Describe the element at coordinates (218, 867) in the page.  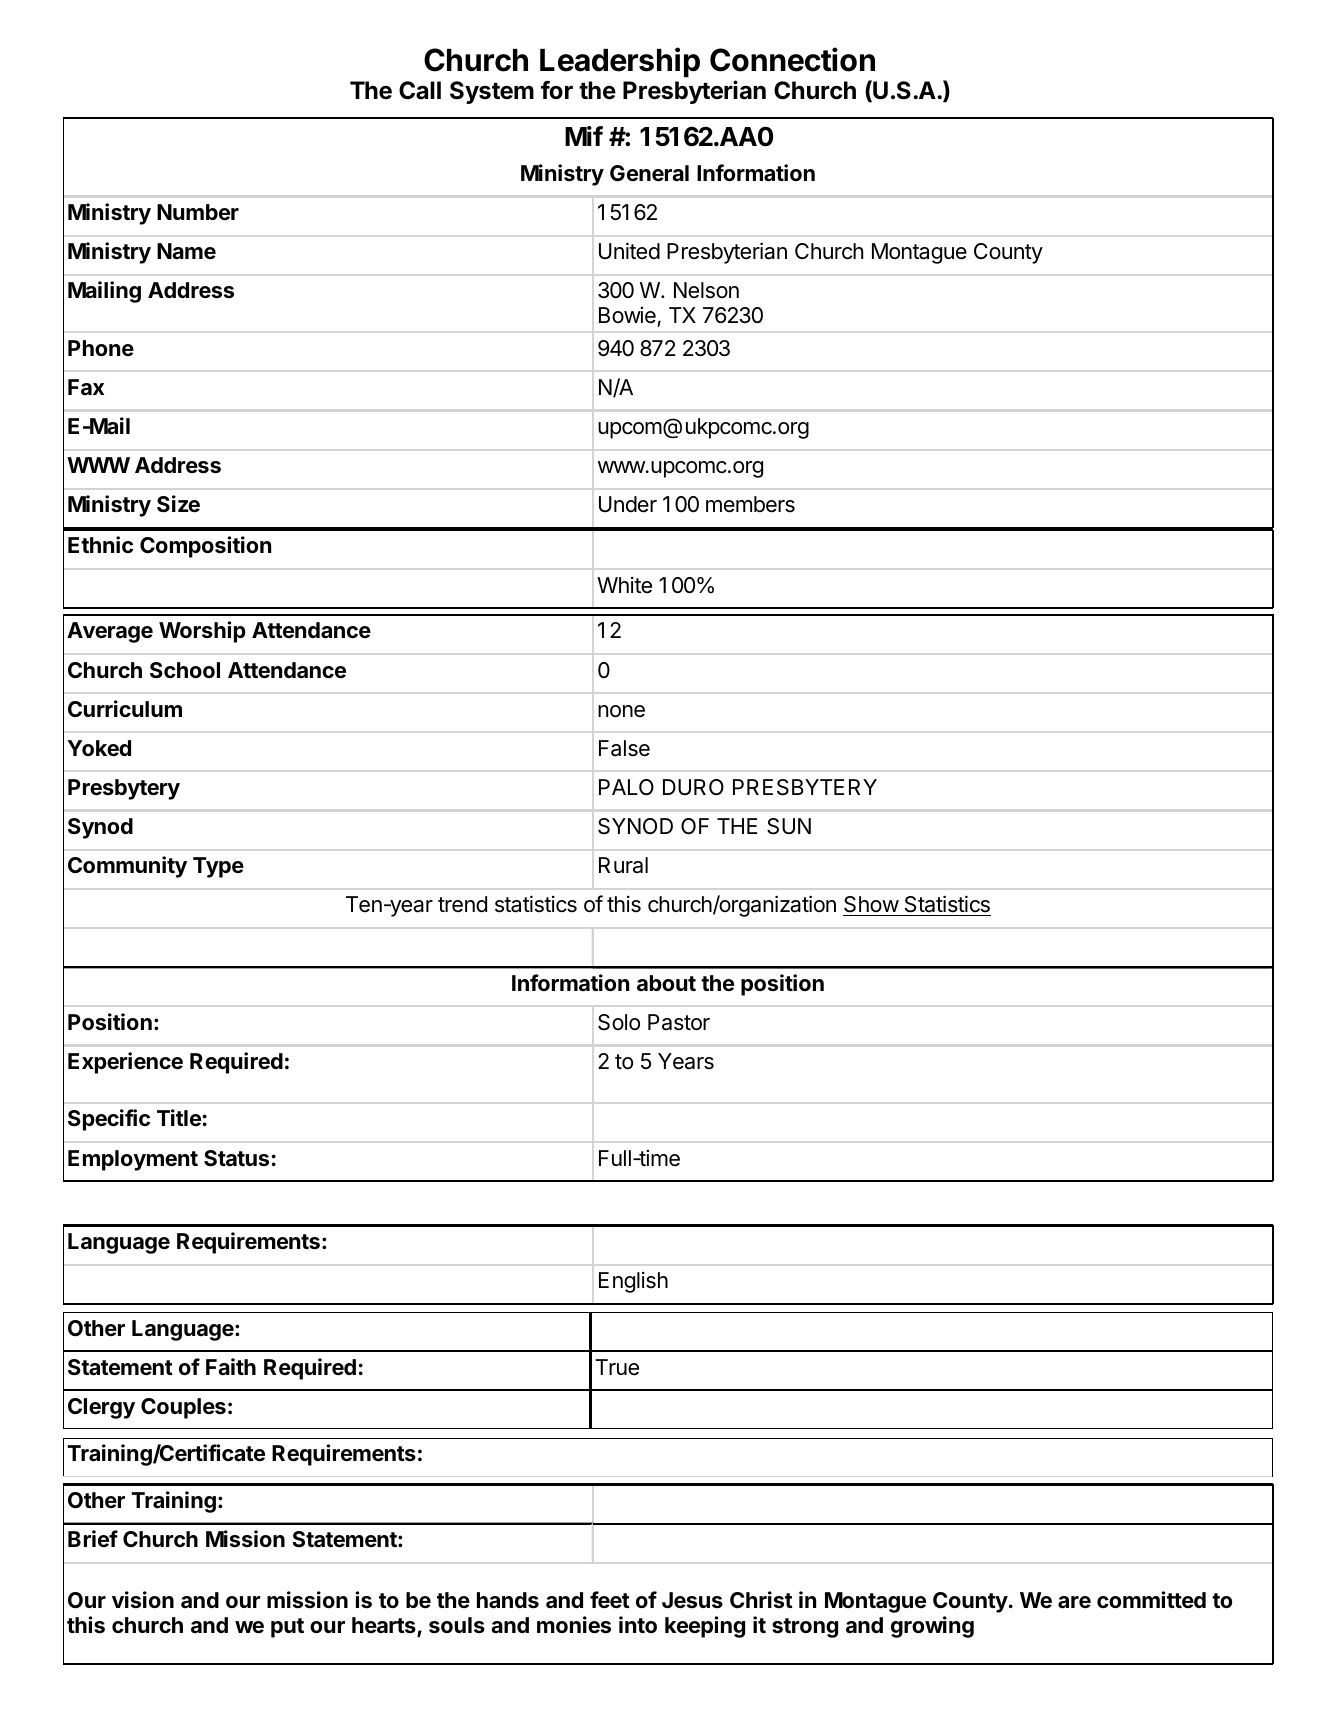
I see `Type` at that location.
